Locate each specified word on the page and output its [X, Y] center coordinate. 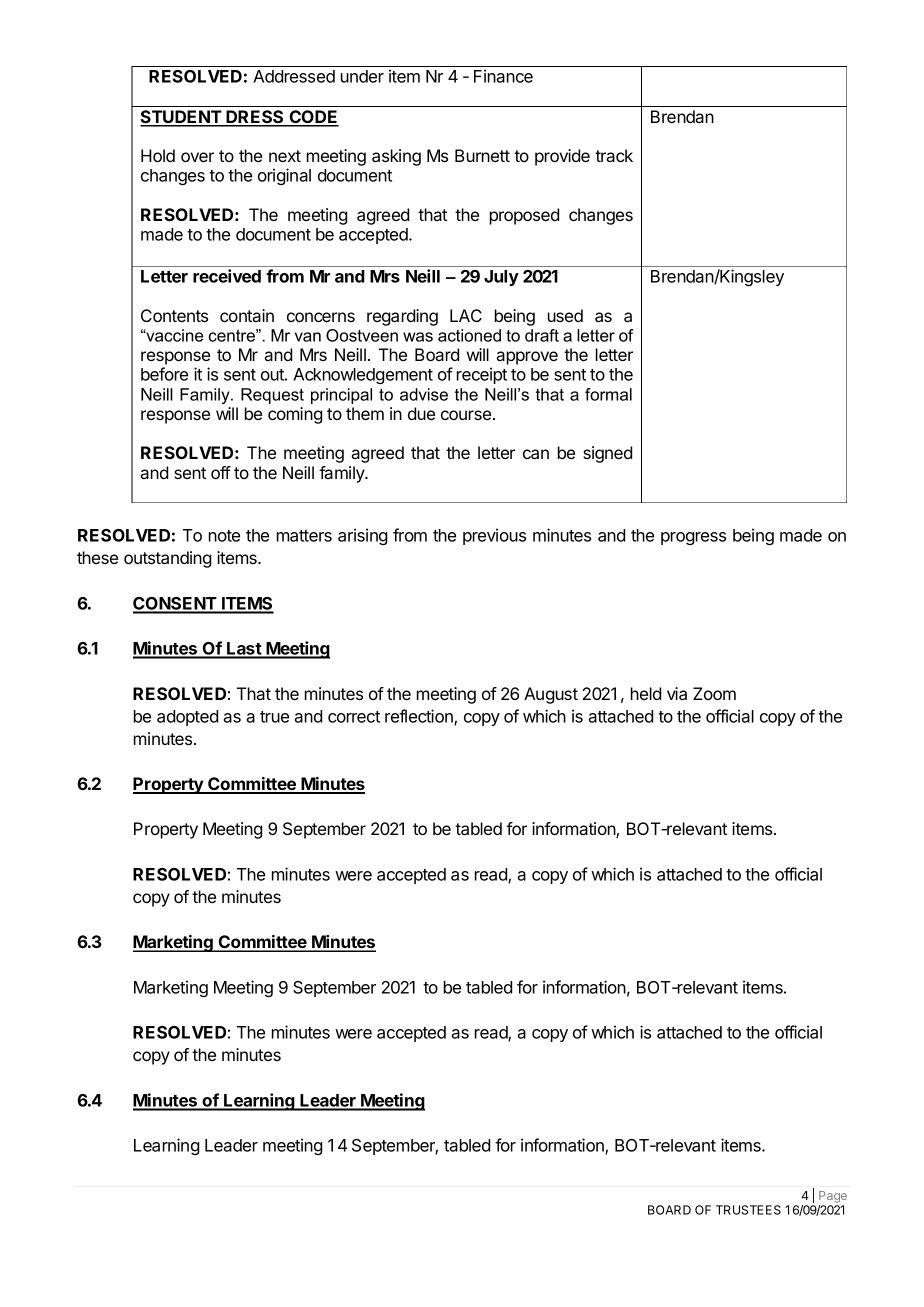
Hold [158, 155]
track [614, 155]
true [274, 717]
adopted [187, 718]
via [677, 693]
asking [396, 157]
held [646, 693]
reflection [420, 717]
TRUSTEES [748, 1210]
